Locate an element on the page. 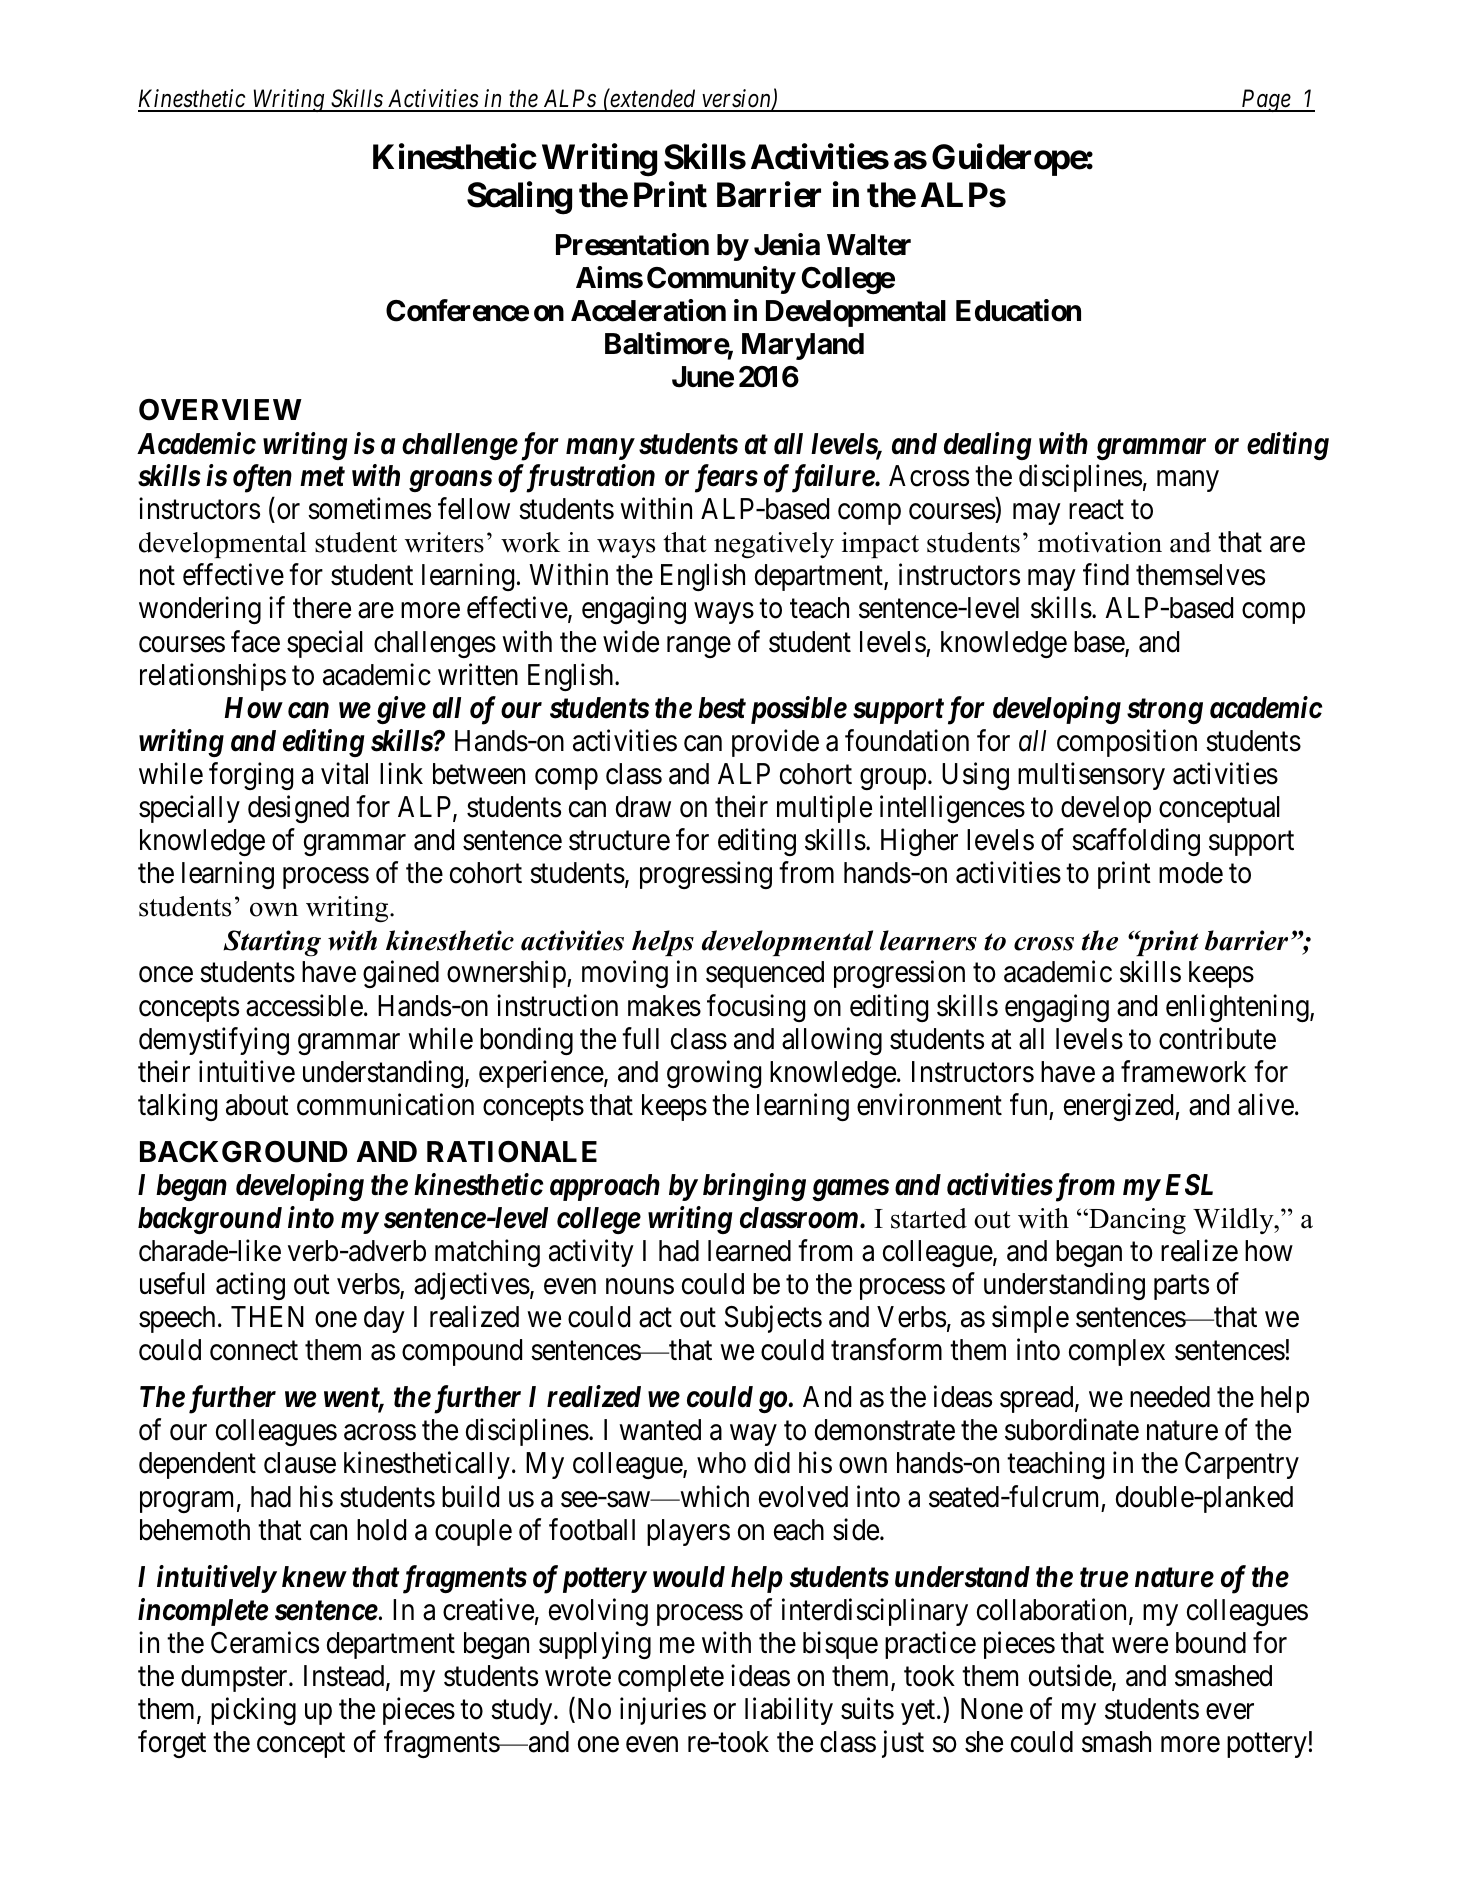  progressing is located at coordinates (706, 875).
